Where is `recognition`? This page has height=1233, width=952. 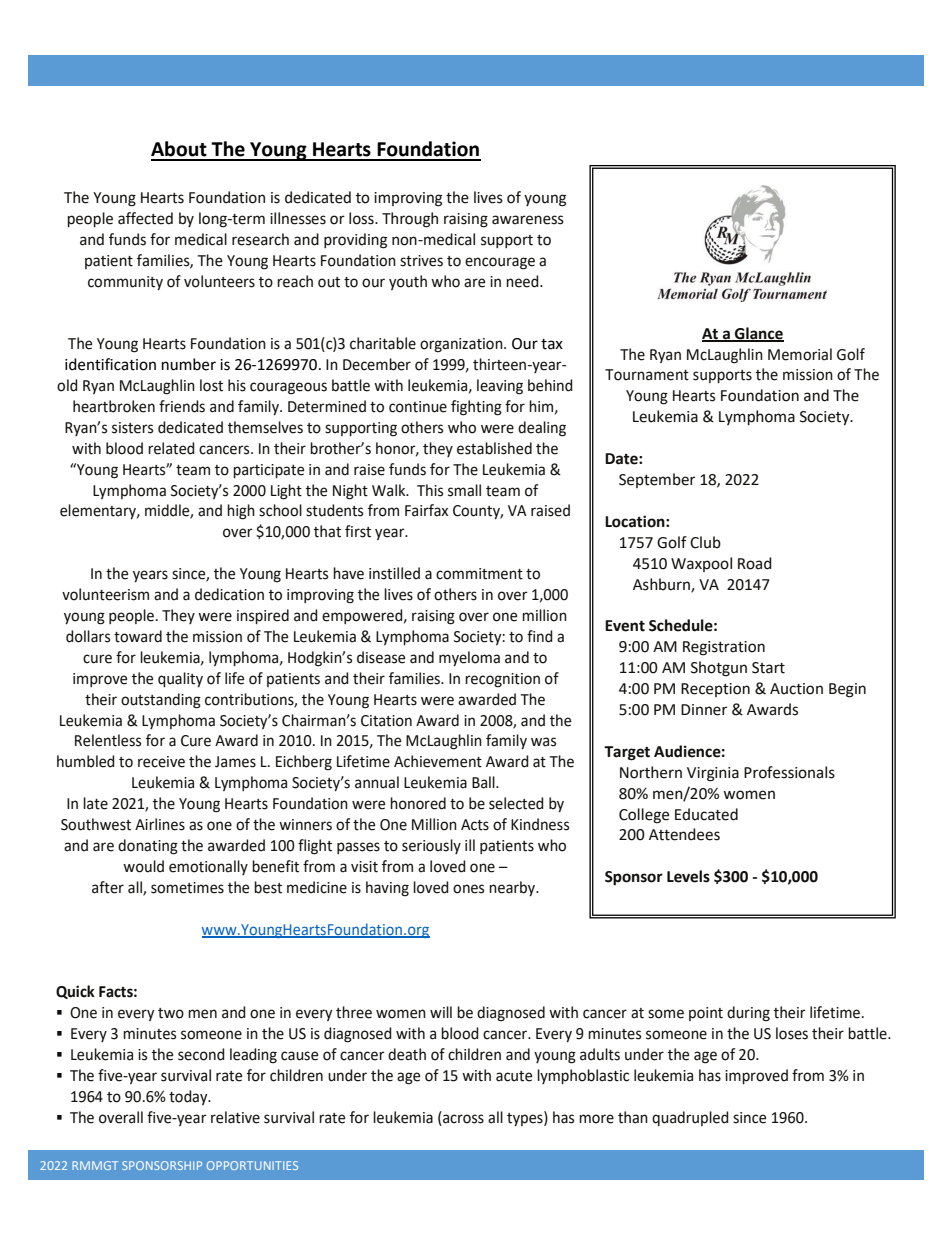
recognition is located at coordinates (502, 680).
